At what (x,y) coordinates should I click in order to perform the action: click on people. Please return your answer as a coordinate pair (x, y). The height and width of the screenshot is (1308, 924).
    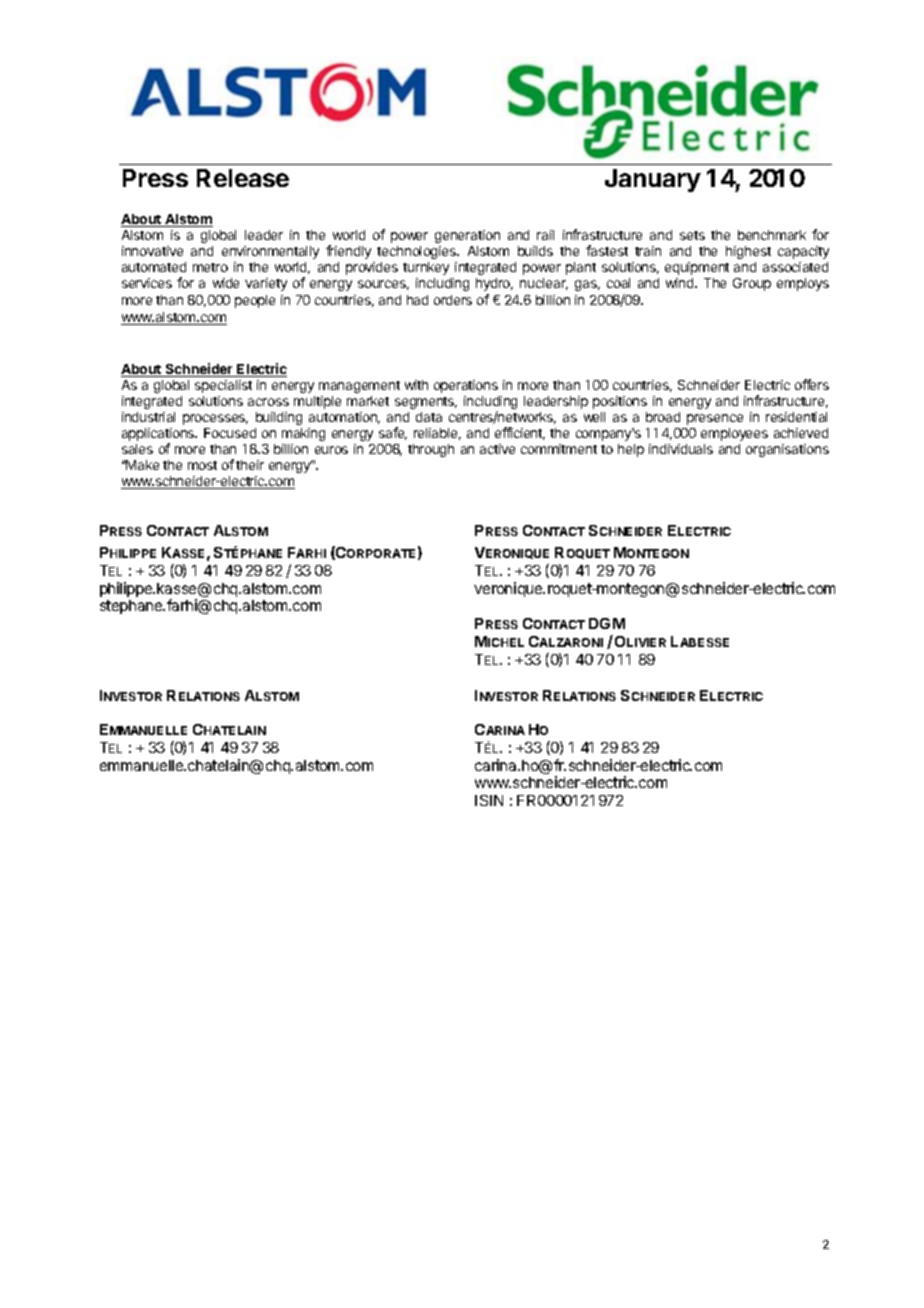
    Looking at the image, I should click on (255, 301).
